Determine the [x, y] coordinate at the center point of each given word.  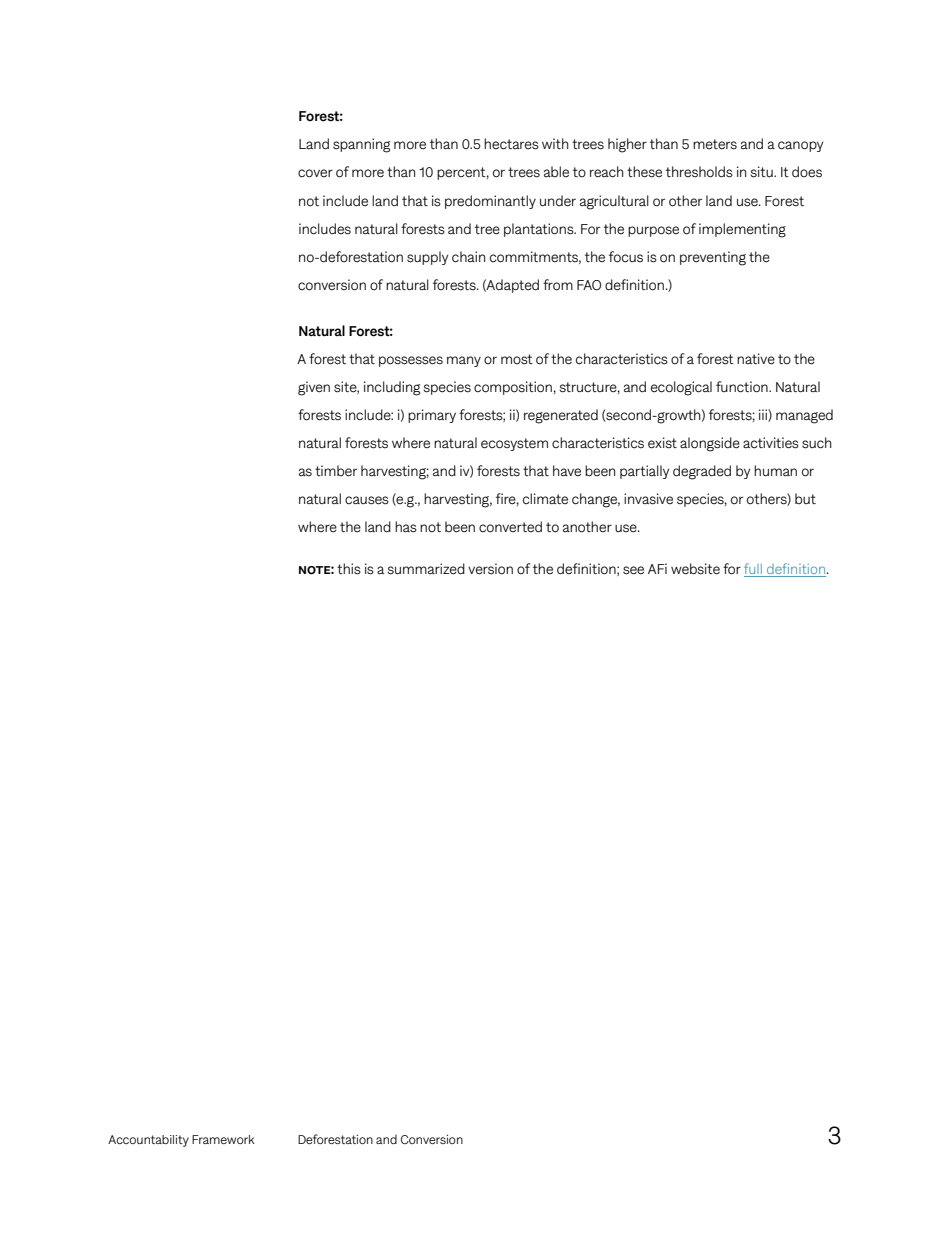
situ [762, 172]
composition [513, 388]
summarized [426, 569]
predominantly [490, 202]
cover [315, 173]
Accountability [148, 1141]
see [633, 570]
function [743, 387]
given [314, 388]
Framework [223, 1139]
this [349, 569]
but [805, 498]
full [754, 570]
